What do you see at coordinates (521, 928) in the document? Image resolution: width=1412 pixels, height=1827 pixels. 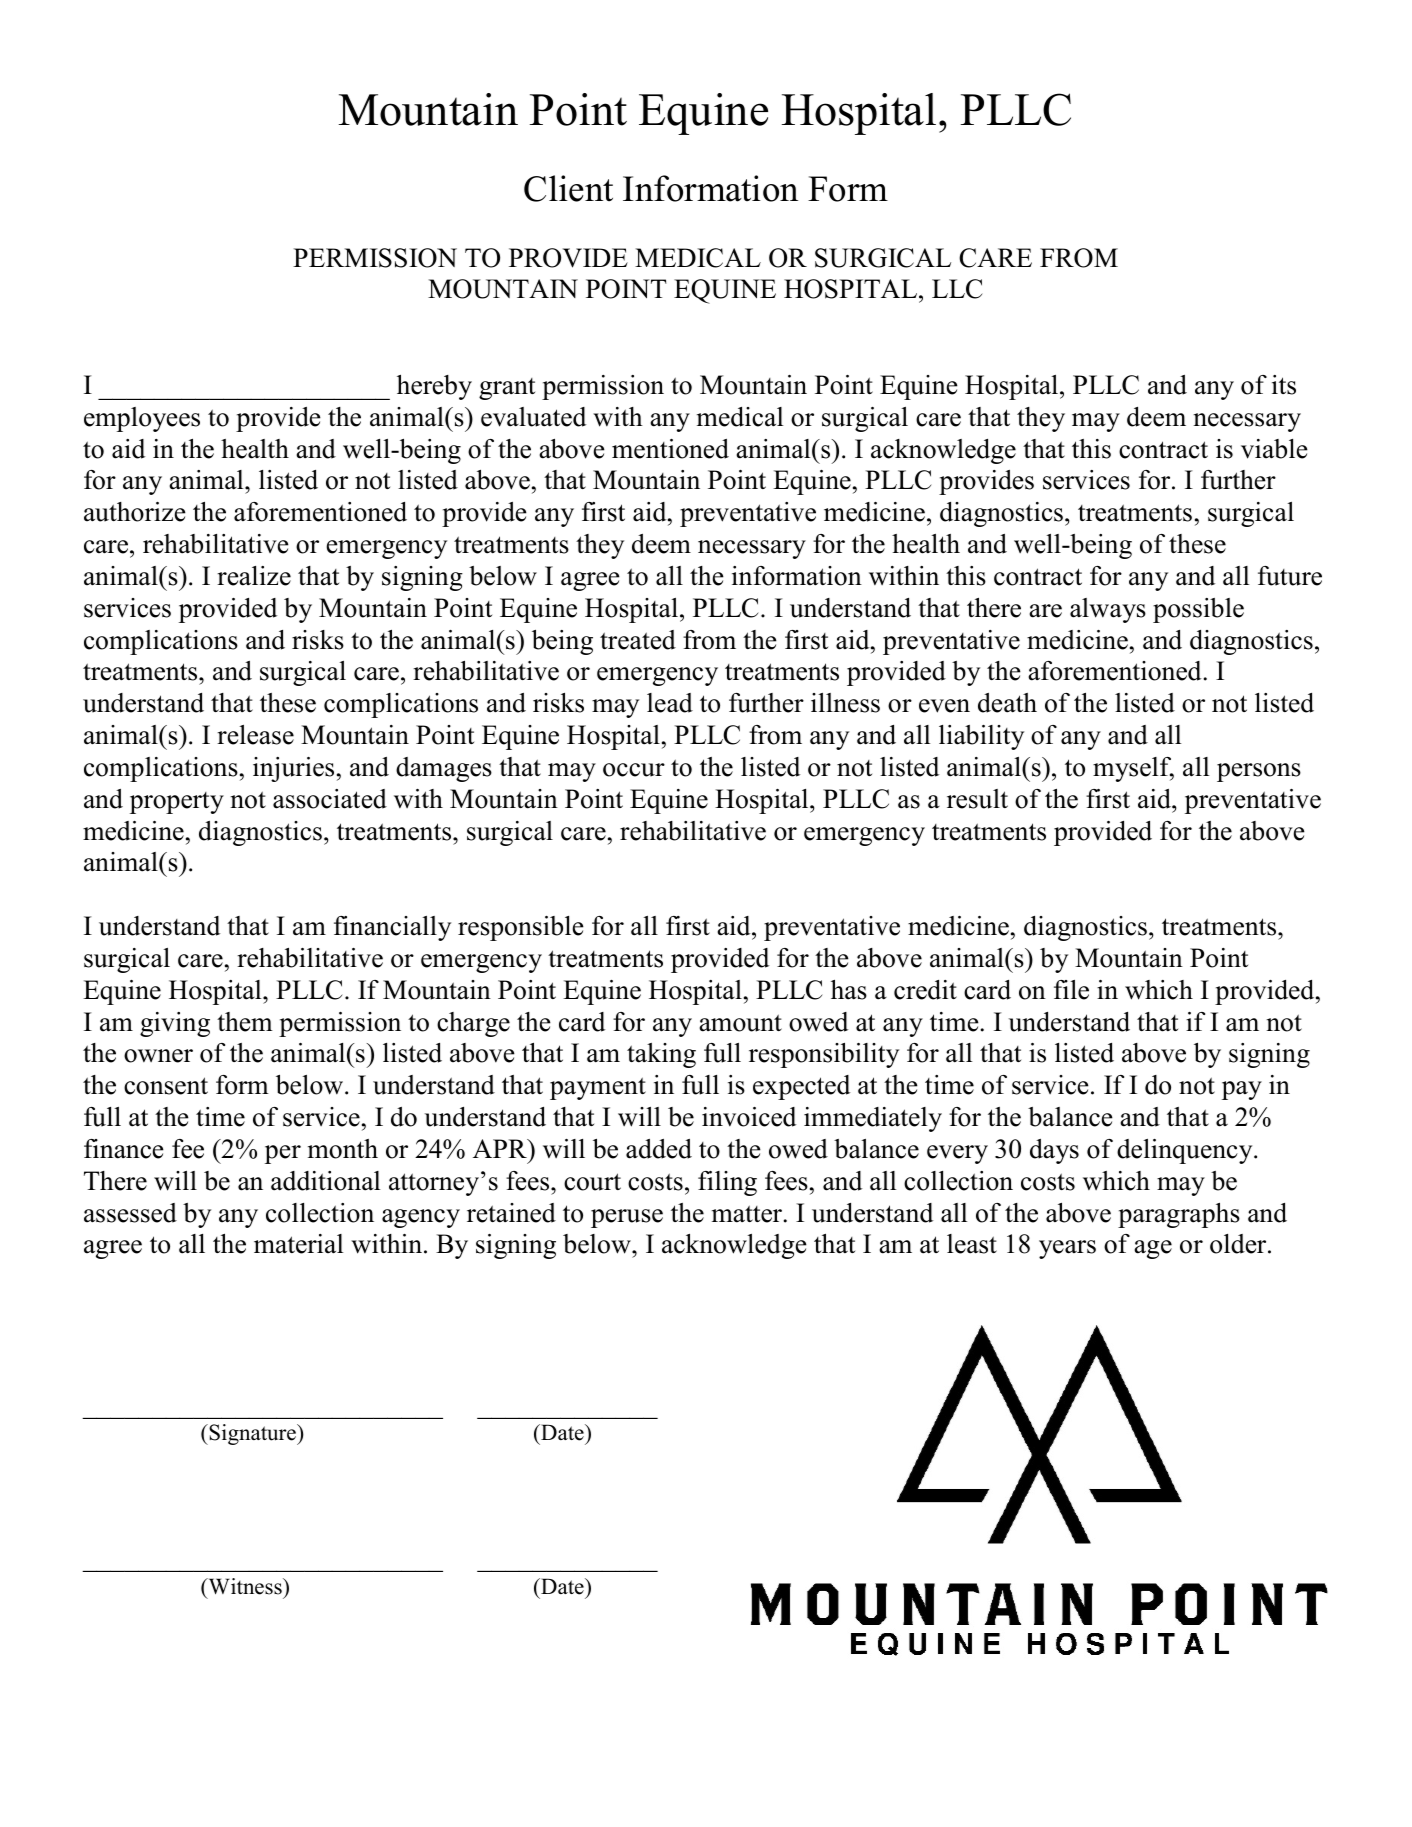 I see `responsible` at bounding box center [521, 928].
